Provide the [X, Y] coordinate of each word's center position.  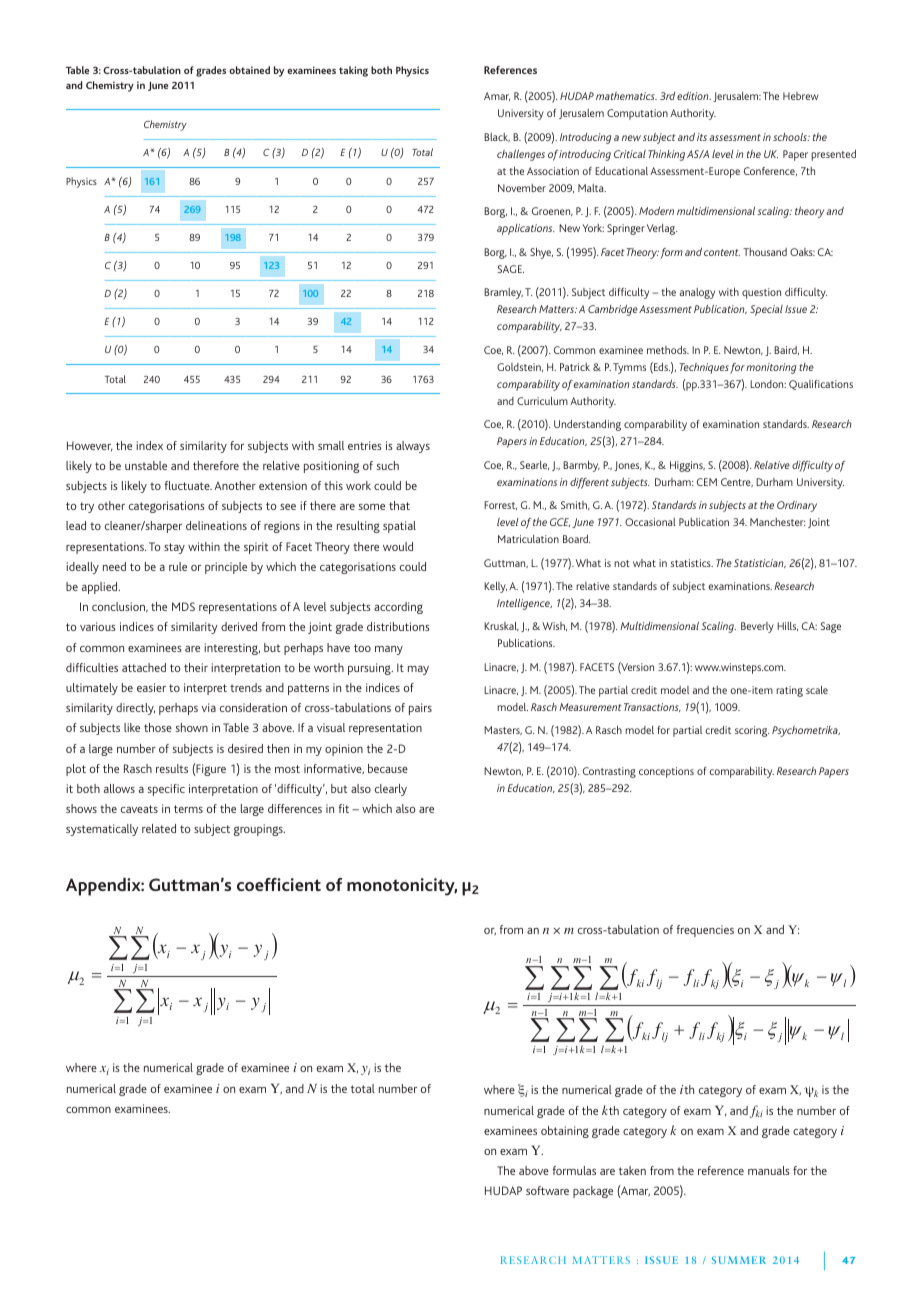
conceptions [666, 772]
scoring [752, 731]
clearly [391, 790]
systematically [102, 830]
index [149, 445]
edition [694, 96]
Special [766, 310]
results [172, 768]
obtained [249, 70]
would [398, 546]
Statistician [760, 563]
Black [497, 137]
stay [174, 548]
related [159, 828]
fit [344, 808]
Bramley [503, 293]
